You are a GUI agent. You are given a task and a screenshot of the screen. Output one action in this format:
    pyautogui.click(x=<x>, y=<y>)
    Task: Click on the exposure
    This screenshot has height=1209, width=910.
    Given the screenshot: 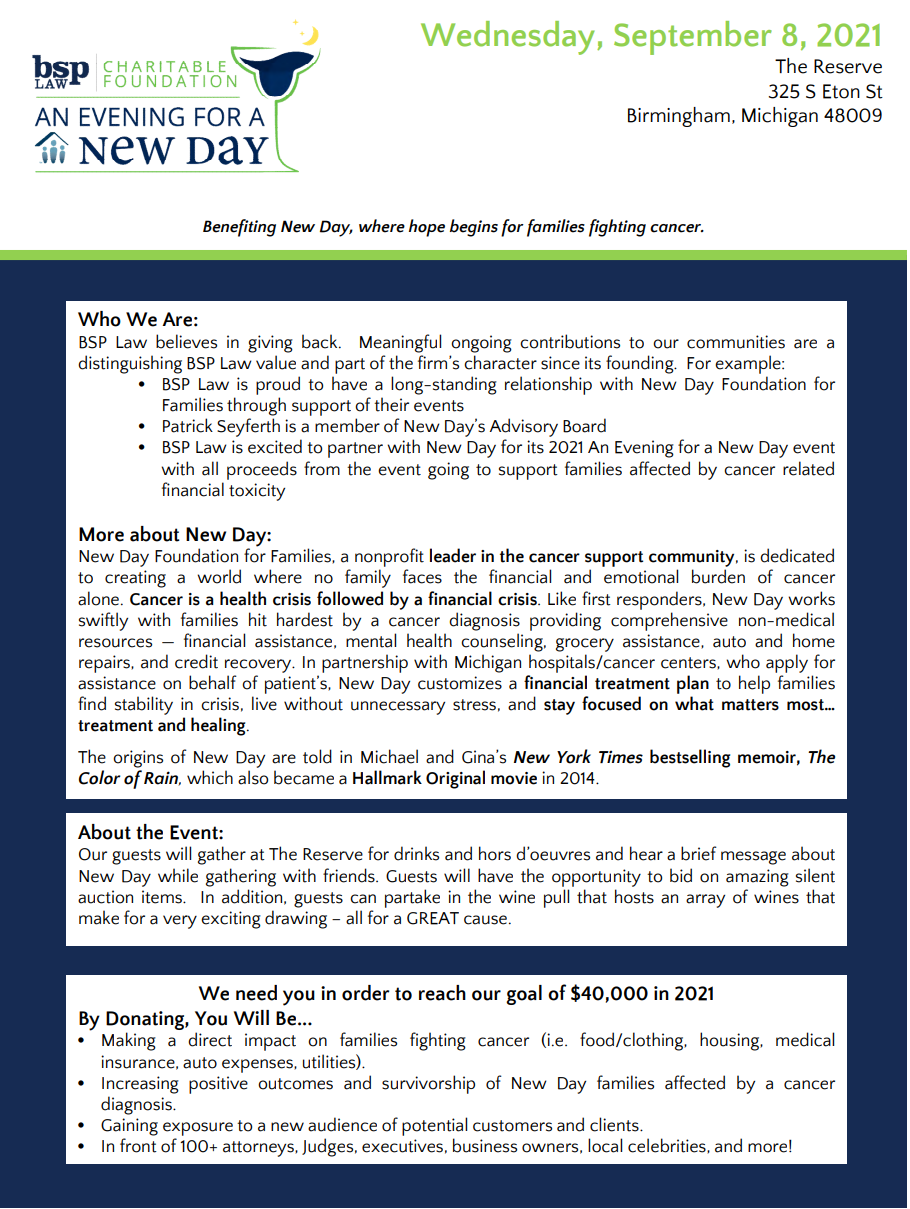 What is the action you would take?
    pyautogui.click(x=198, y=1129)
